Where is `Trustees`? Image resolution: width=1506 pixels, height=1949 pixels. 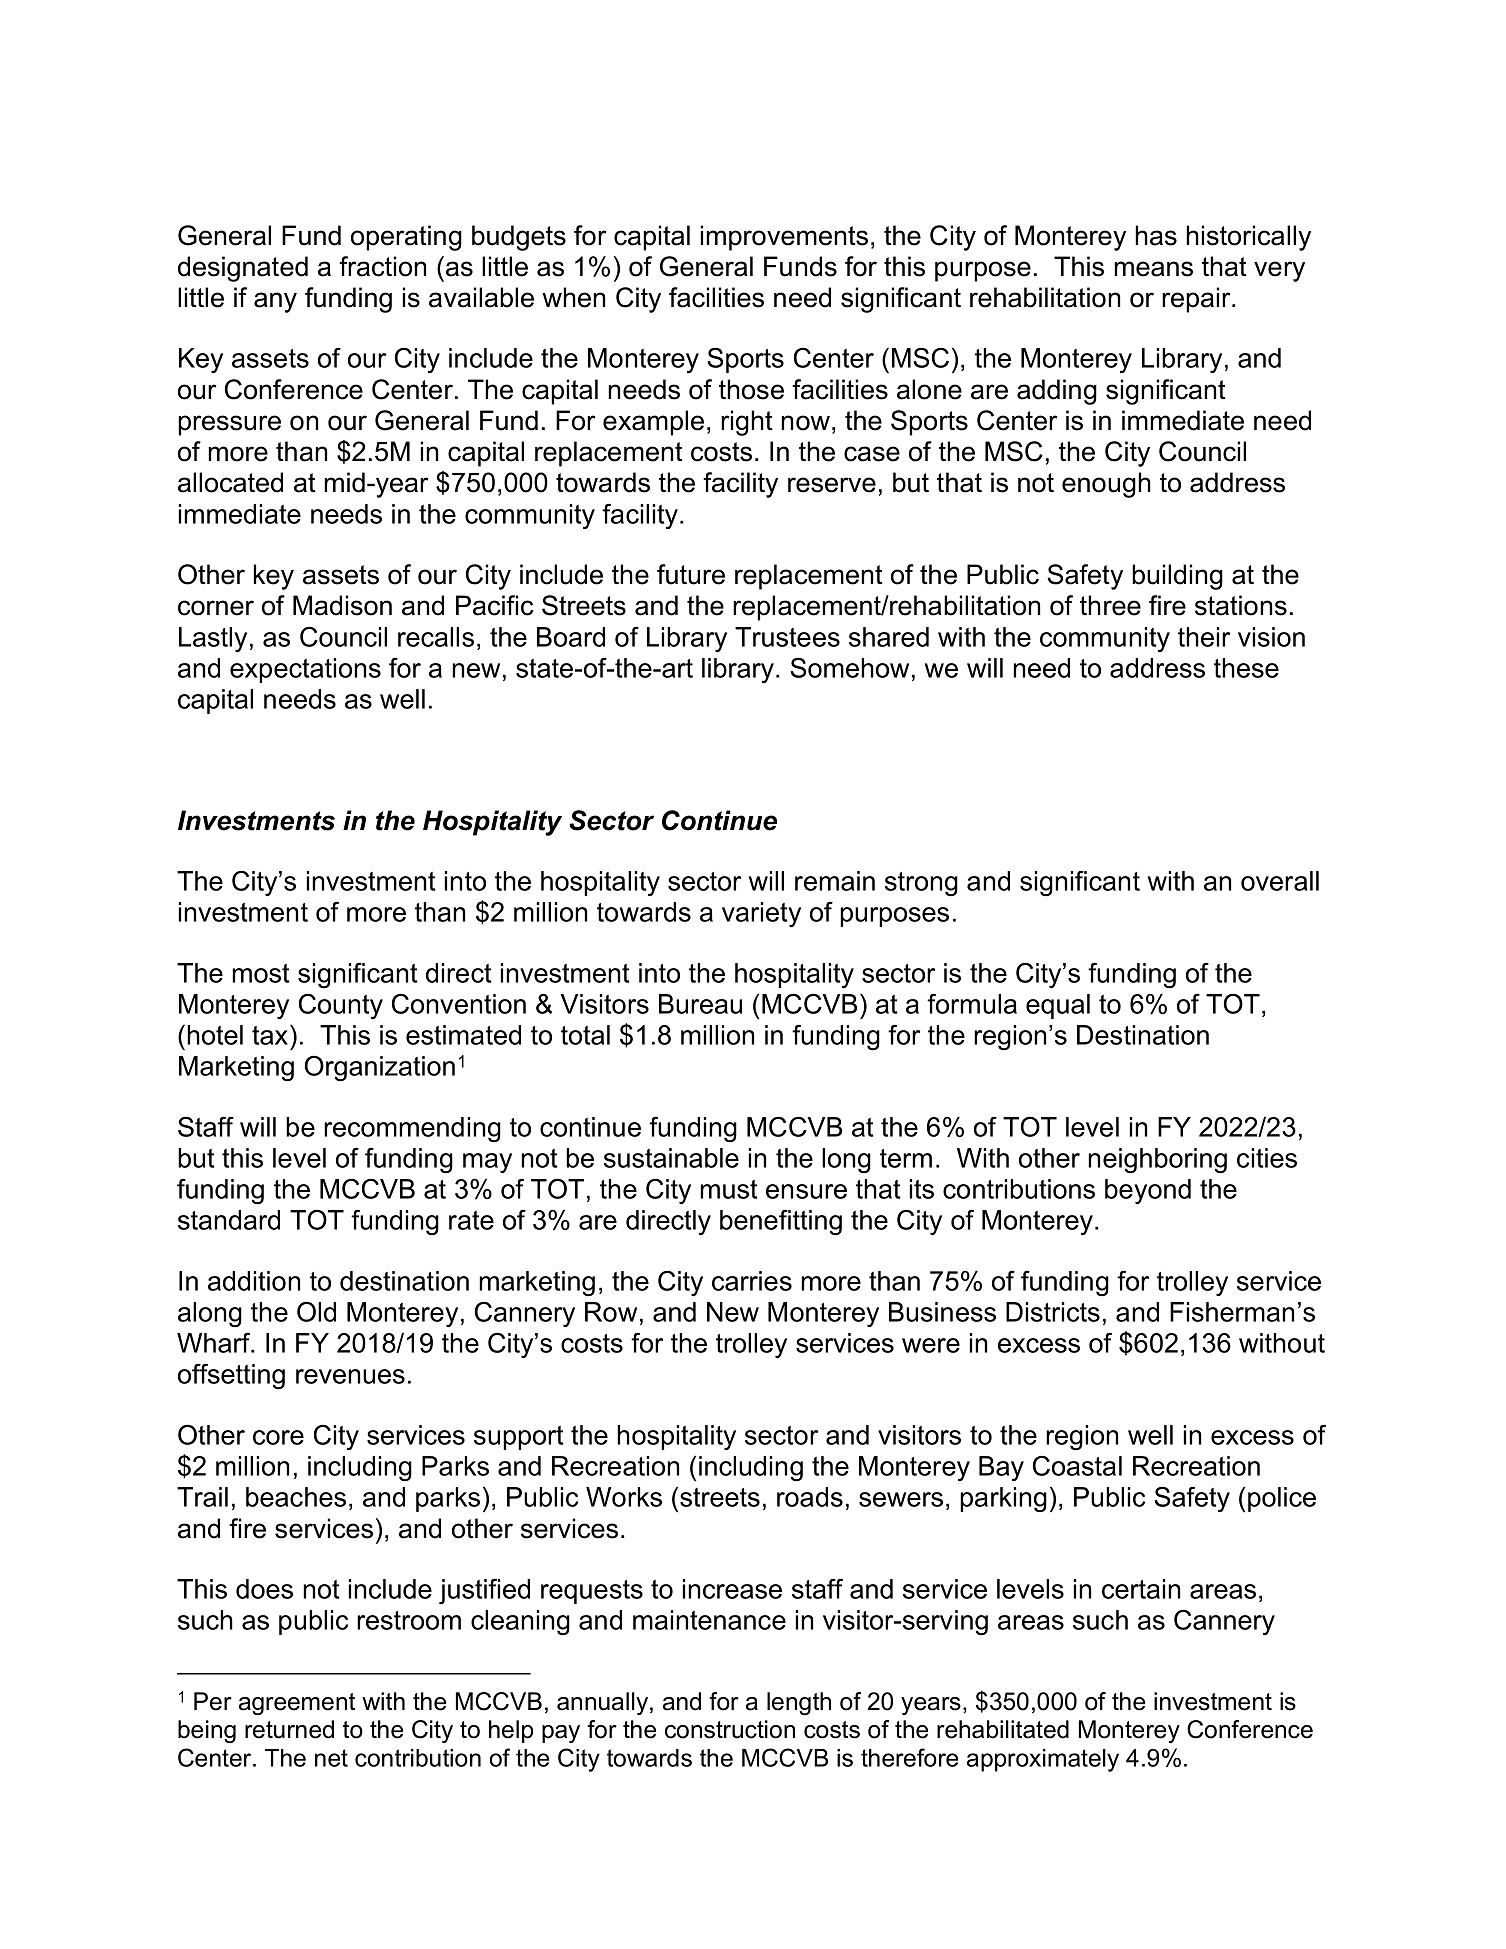
Trustees is located at coordinates (787, 637).
